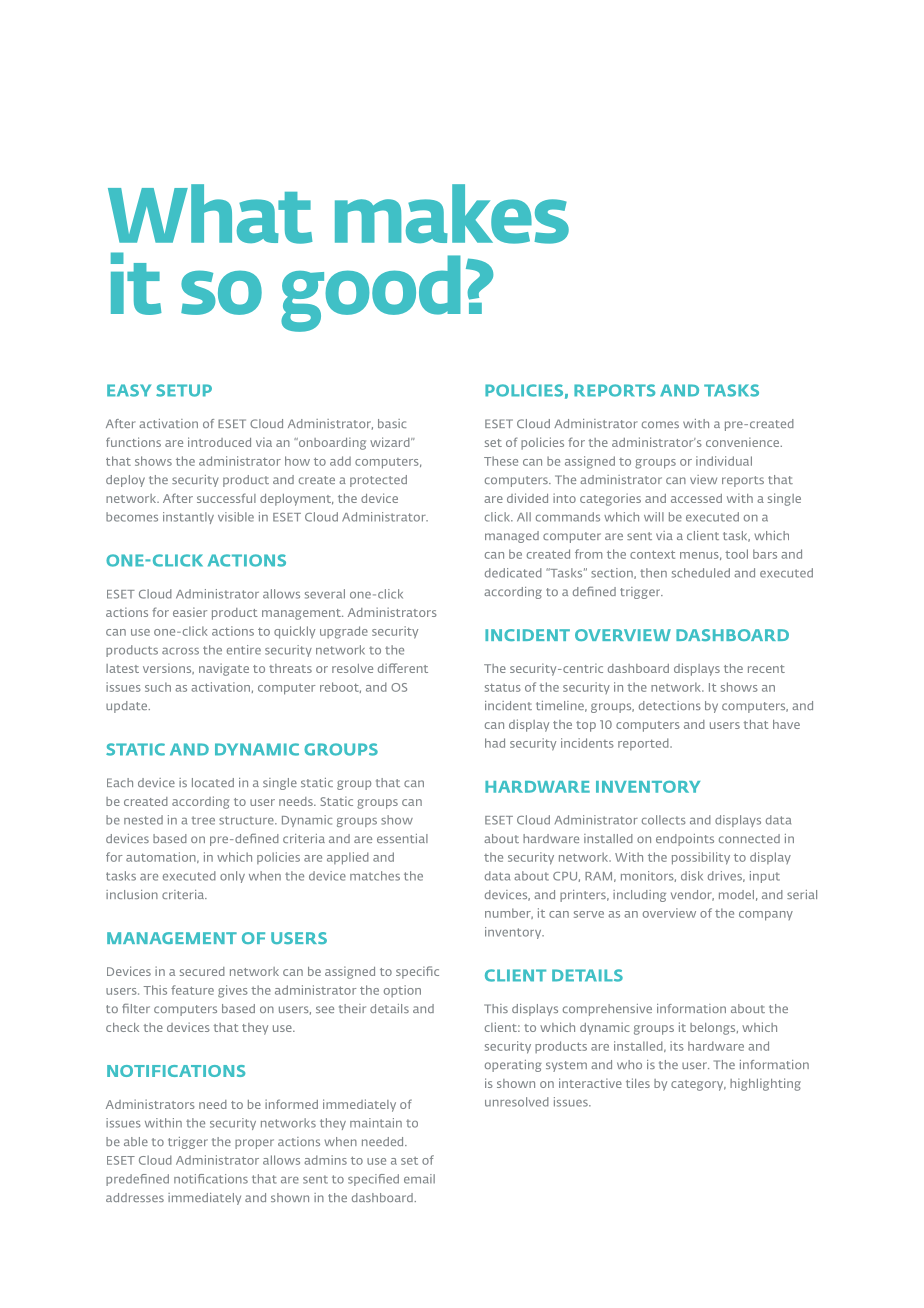  Describe the element at coordinates (210, 214) in the document. I see `What` at that location.
